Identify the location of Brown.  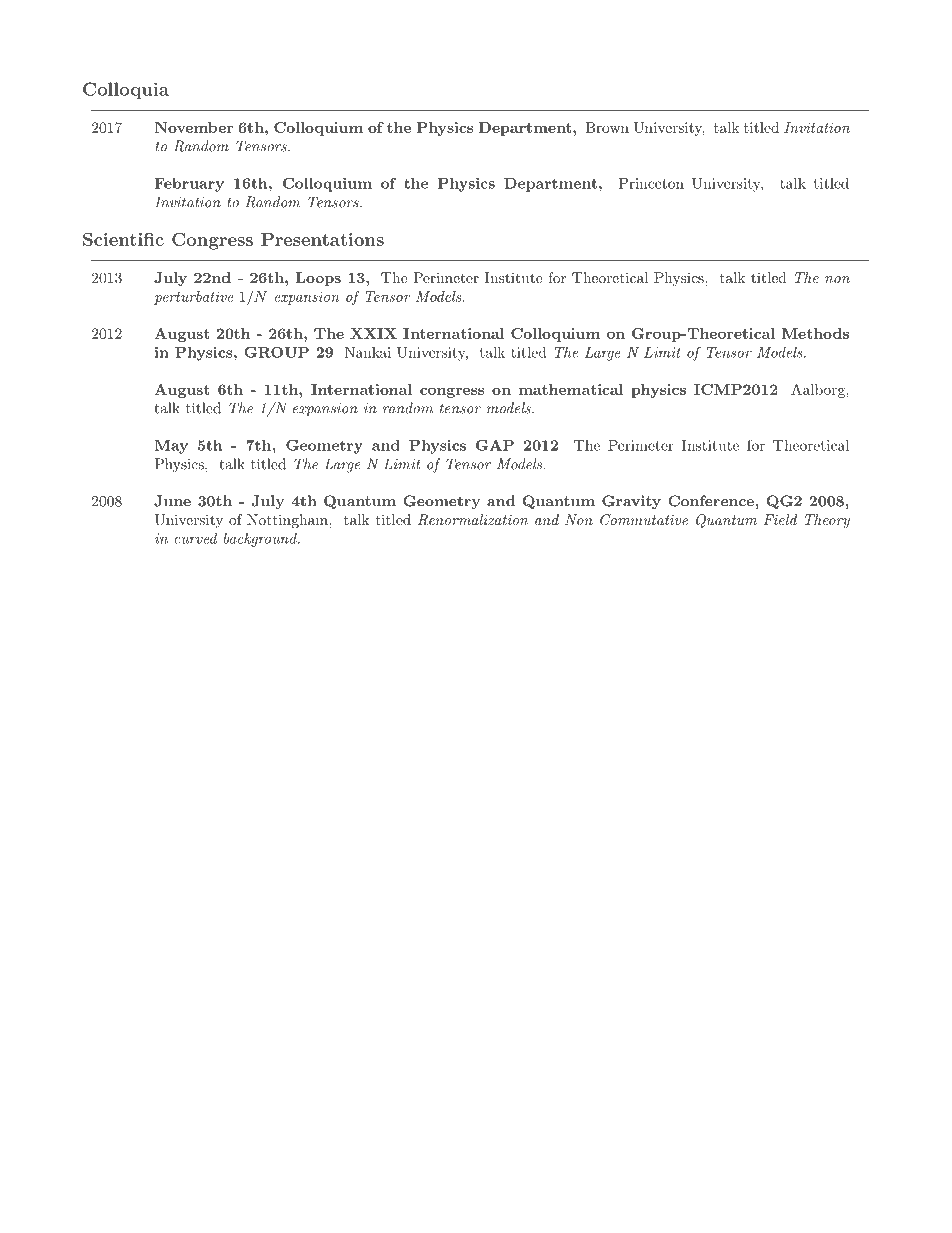
(607, 127).
